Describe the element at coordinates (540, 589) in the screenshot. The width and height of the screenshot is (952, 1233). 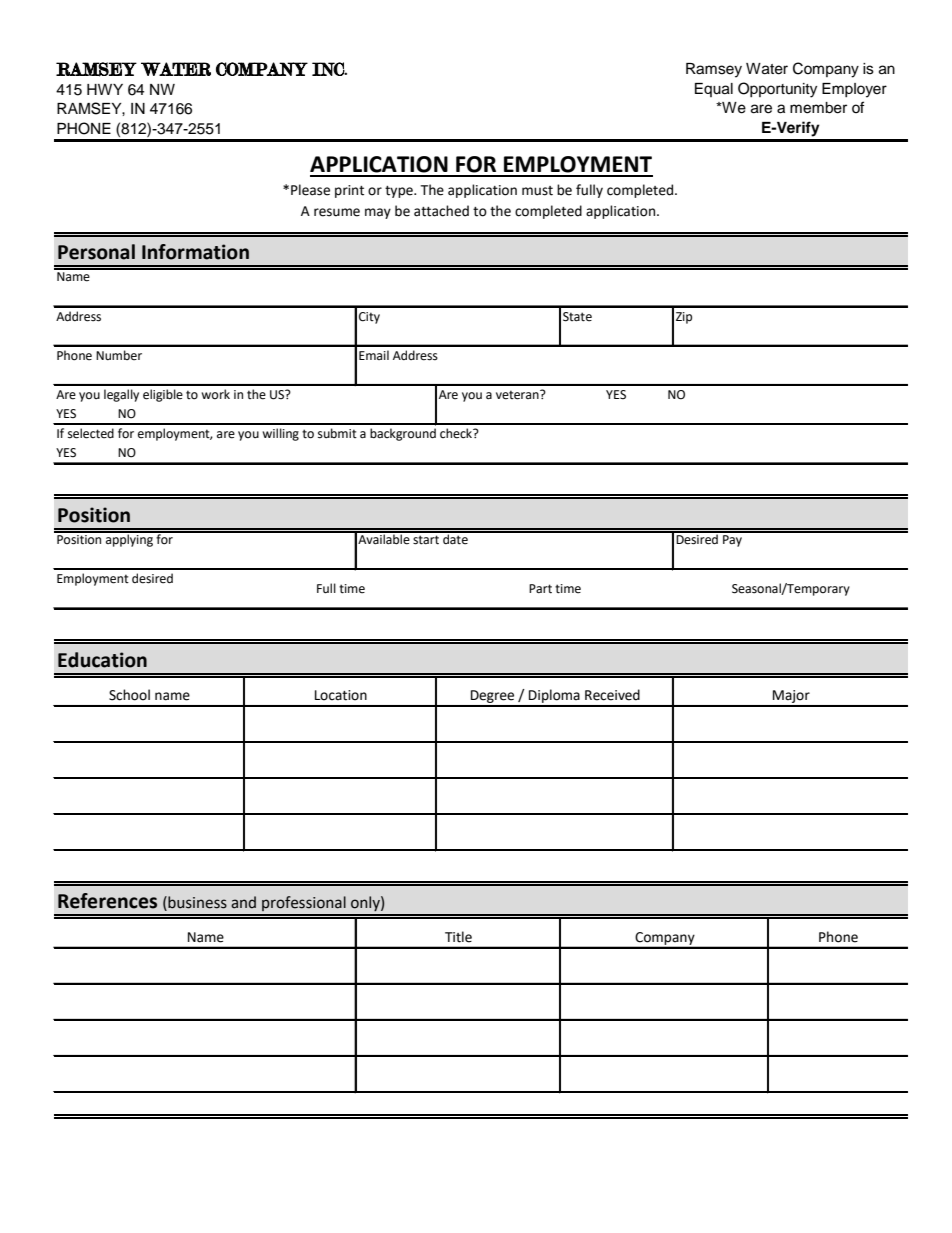
I see `Part` at that location.
